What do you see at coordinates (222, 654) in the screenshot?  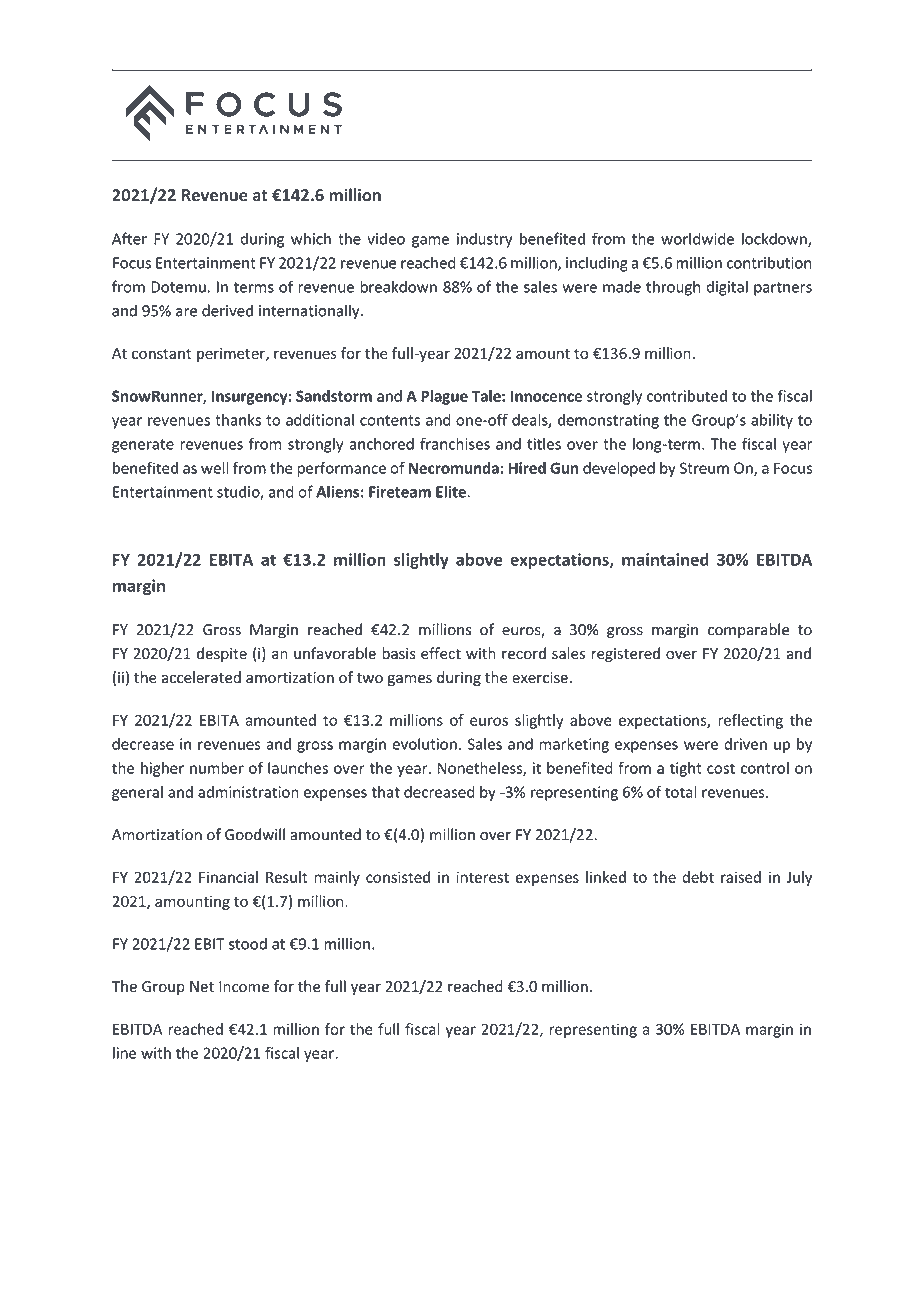 I see `despite` at bounding box center [222, 654].
